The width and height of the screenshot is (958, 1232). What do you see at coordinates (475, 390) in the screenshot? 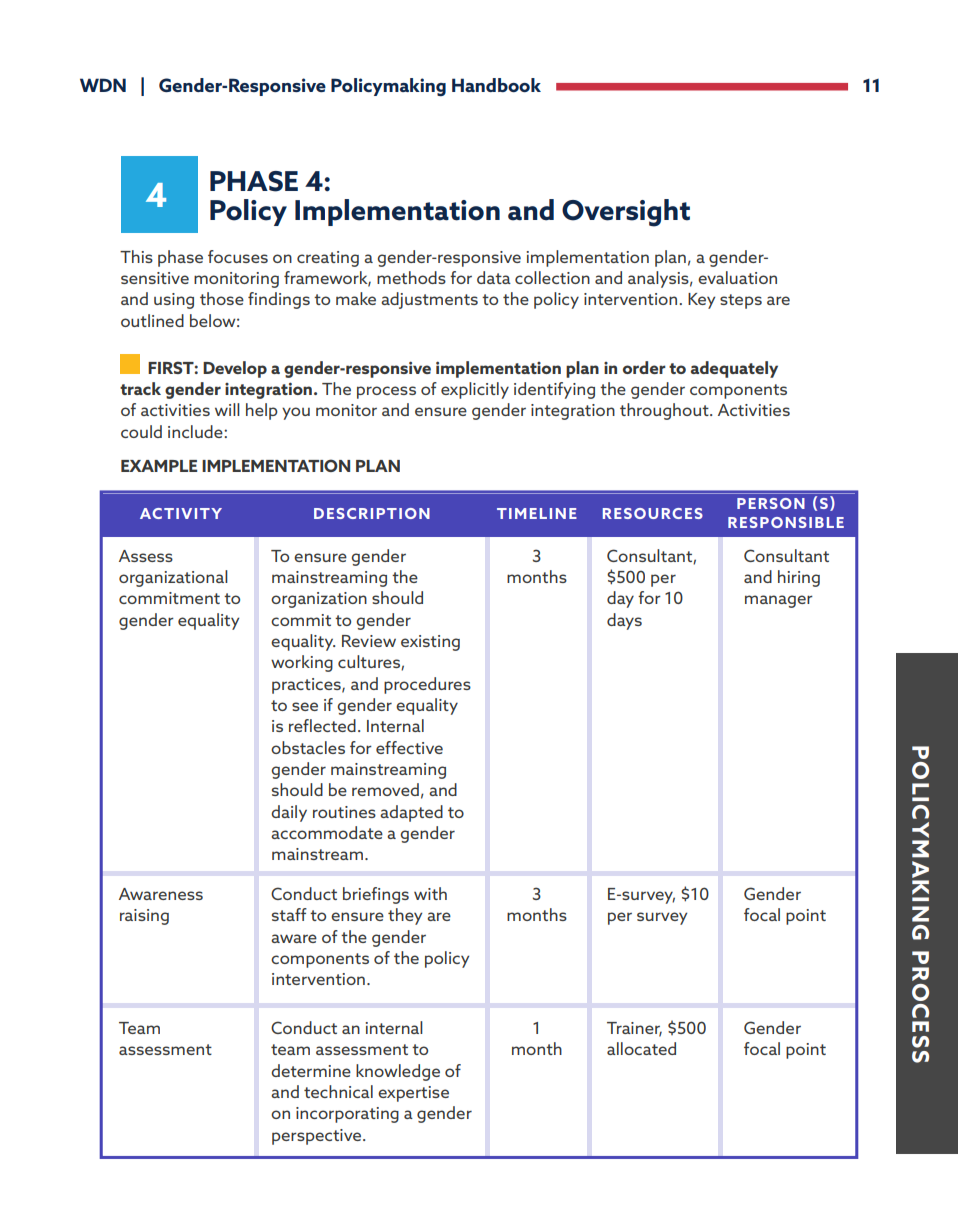
I see `explicitly` at bounding box center [475, 390].
